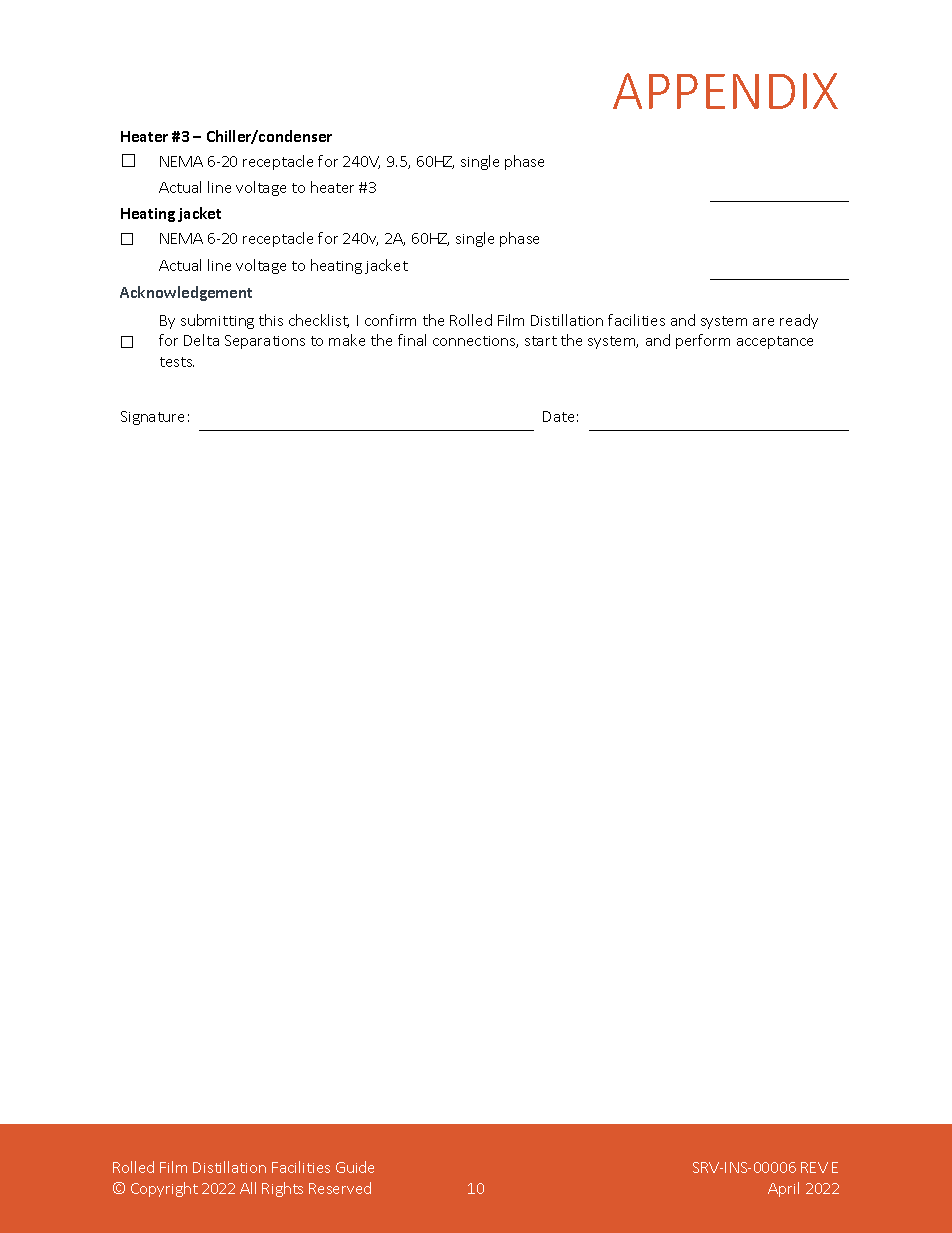 The height and width of the document is (1233, 952). What do you see at coordinates (186, 293) in the document?
I see `Acknowledgement` at bounding box center [186, 293].
